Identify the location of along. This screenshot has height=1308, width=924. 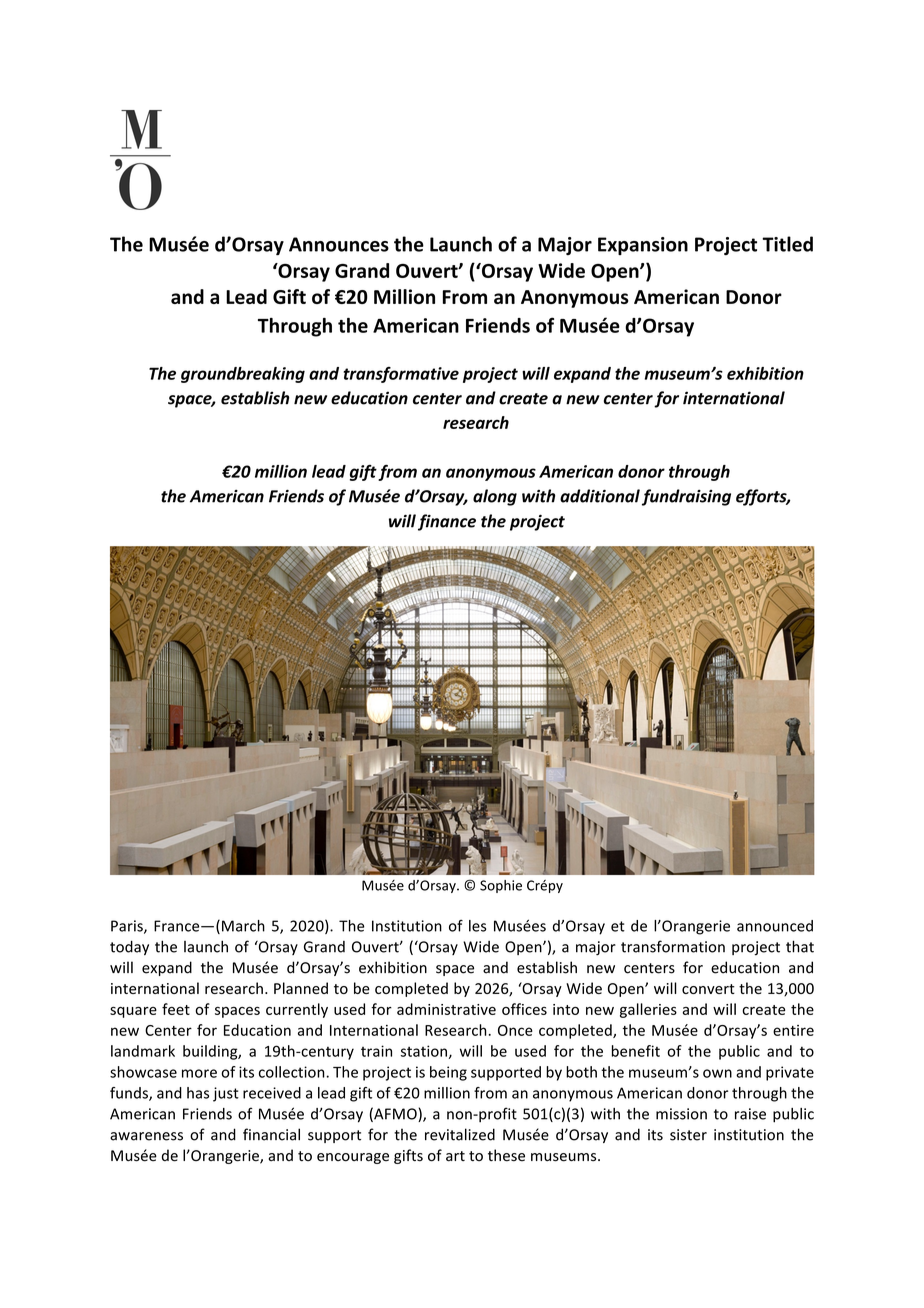
(495, 497).
